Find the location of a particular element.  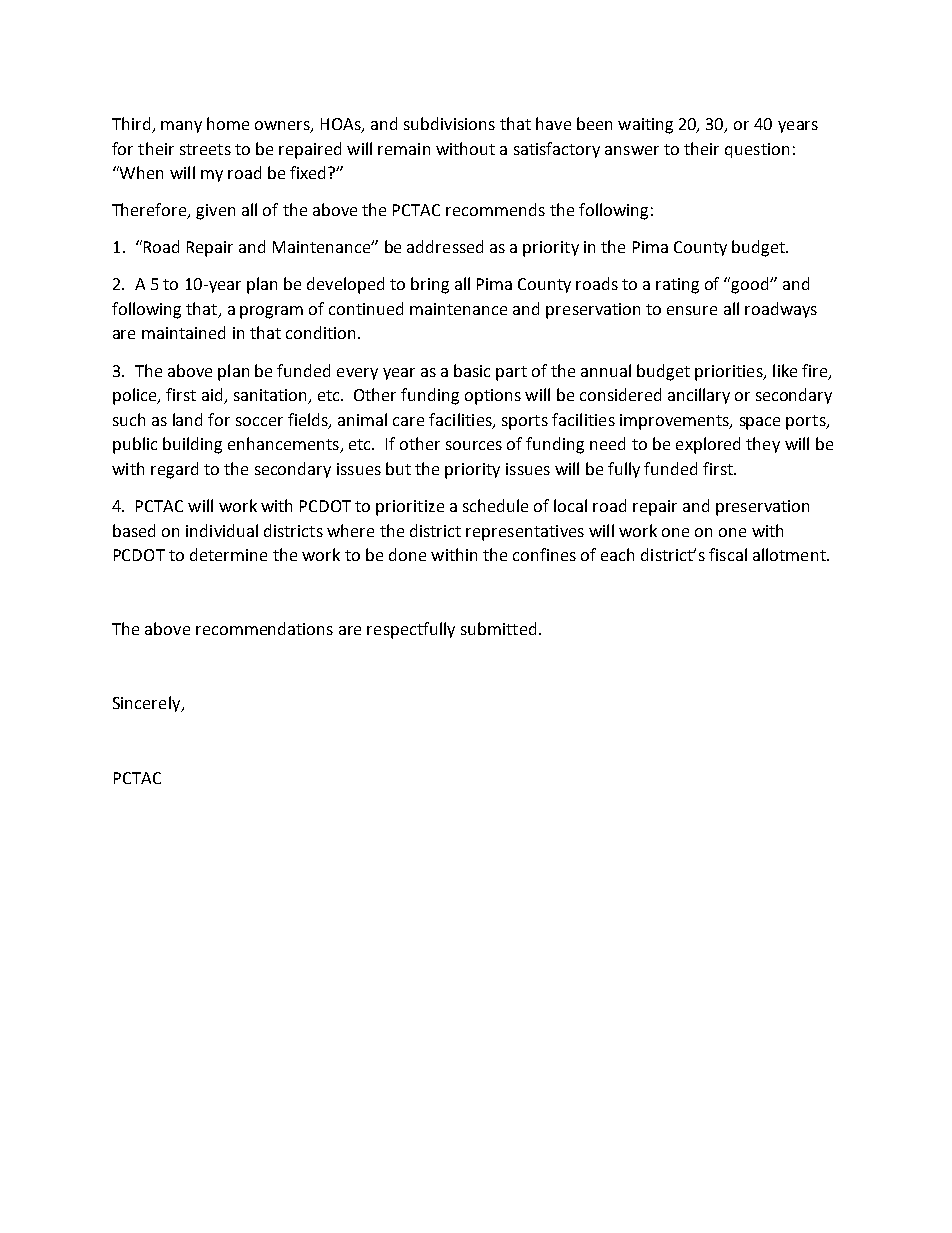

options is located at coordinates (493, 397).
